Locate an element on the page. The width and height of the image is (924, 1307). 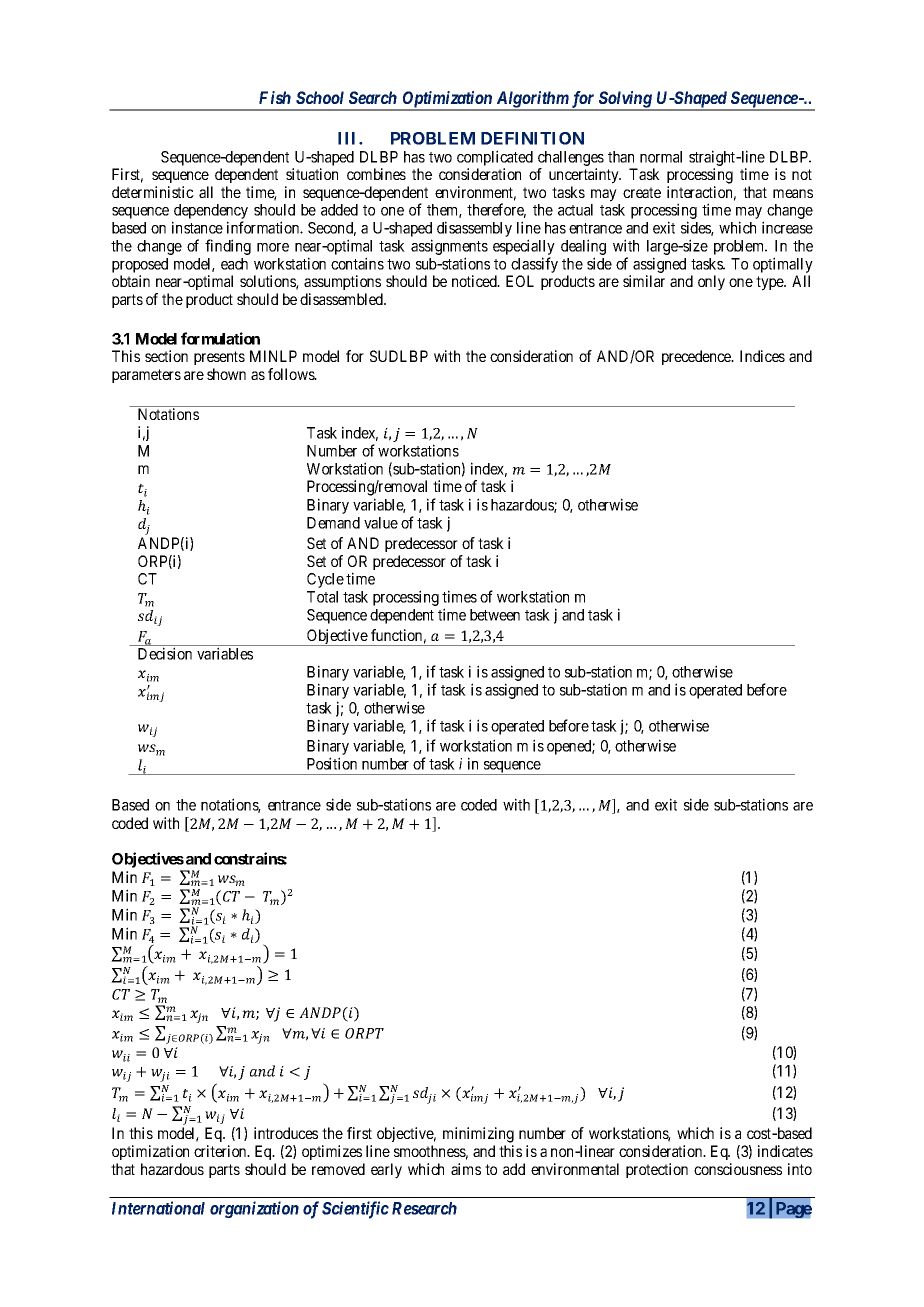
between is located at coordinates (495, 615).
